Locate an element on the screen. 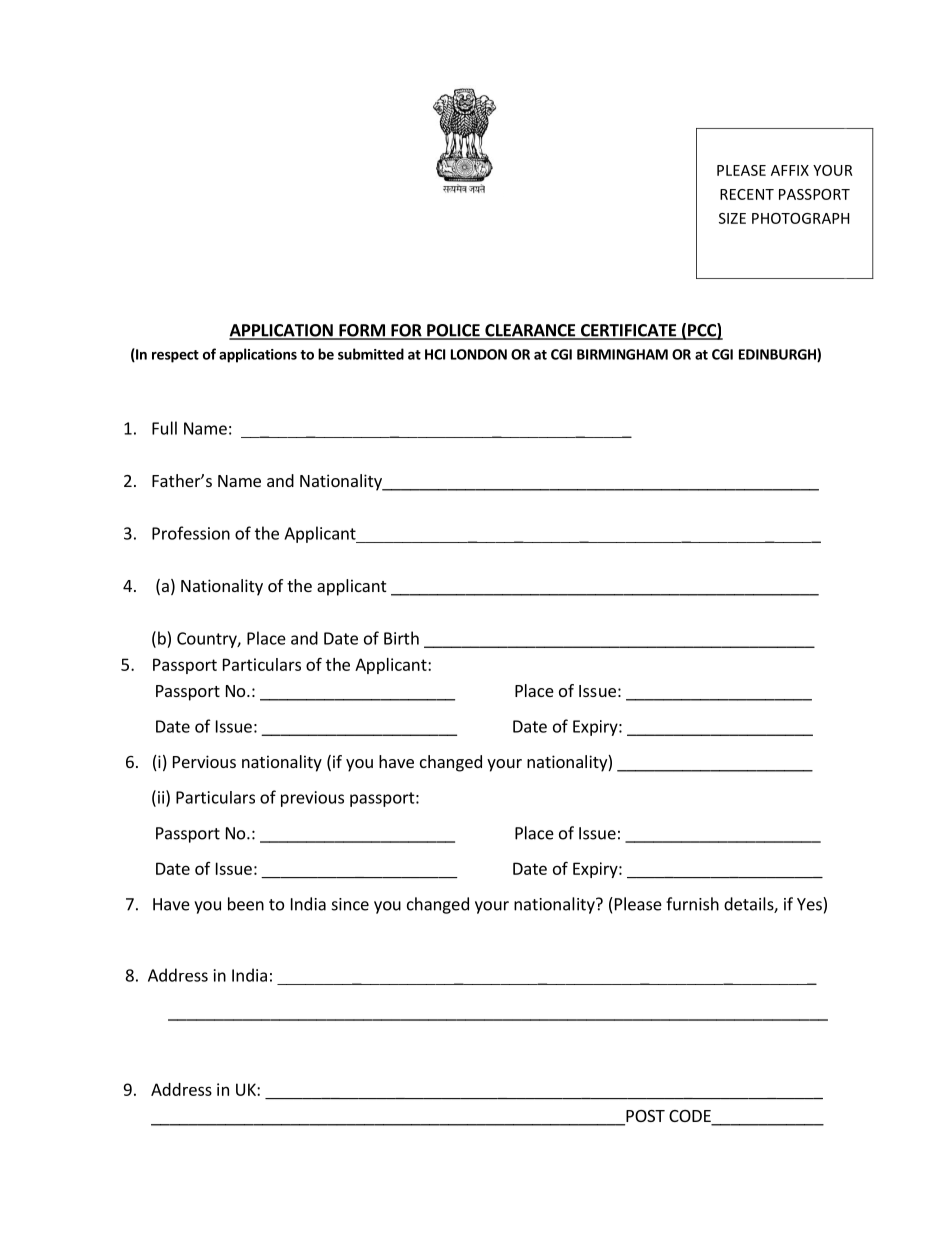  POLICE is located at coordinates (453, 331).
